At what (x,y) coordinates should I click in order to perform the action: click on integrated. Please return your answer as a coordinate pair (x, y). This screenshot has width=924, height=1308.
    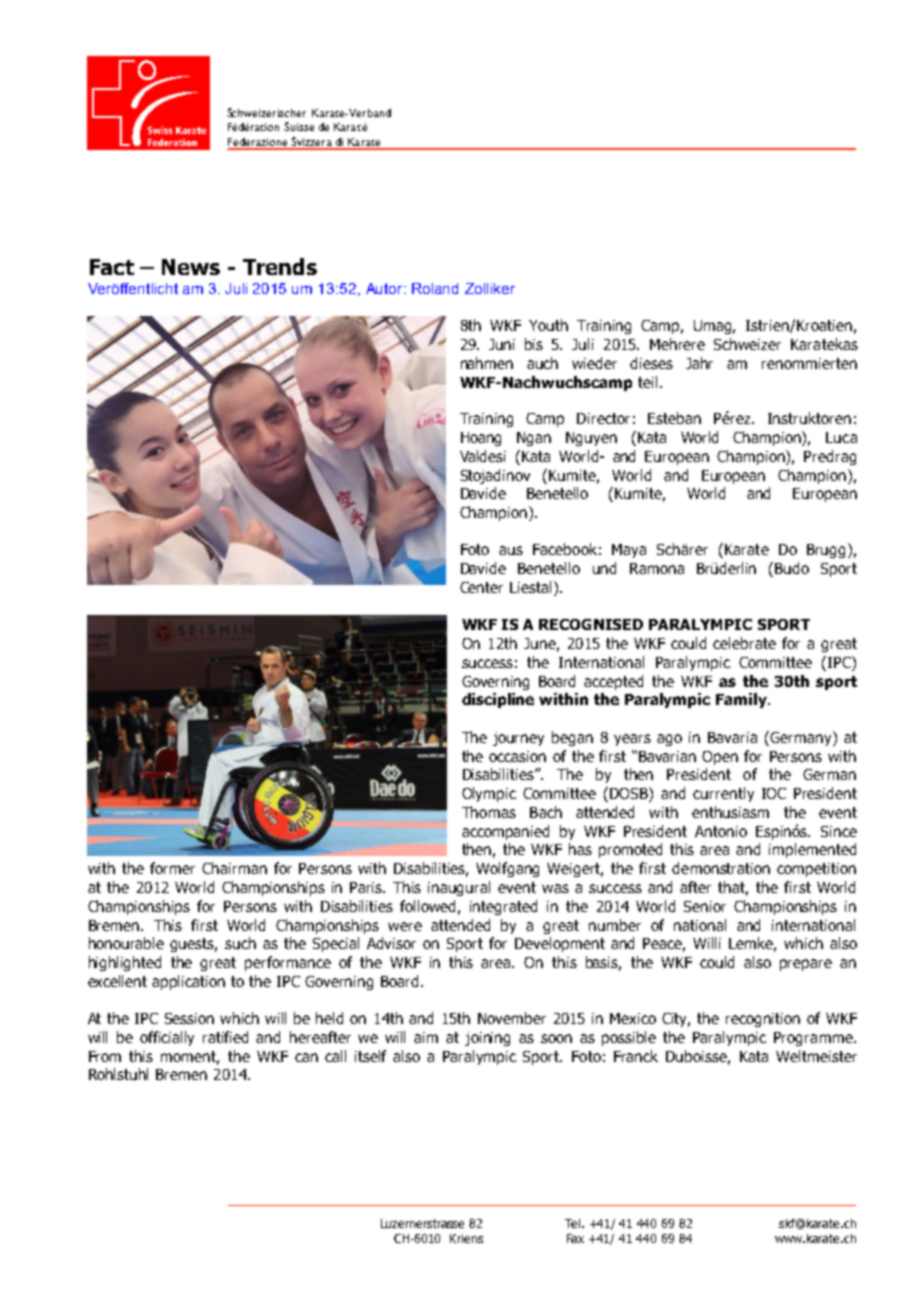
    Looking at the image, I should click on (503, 907).
